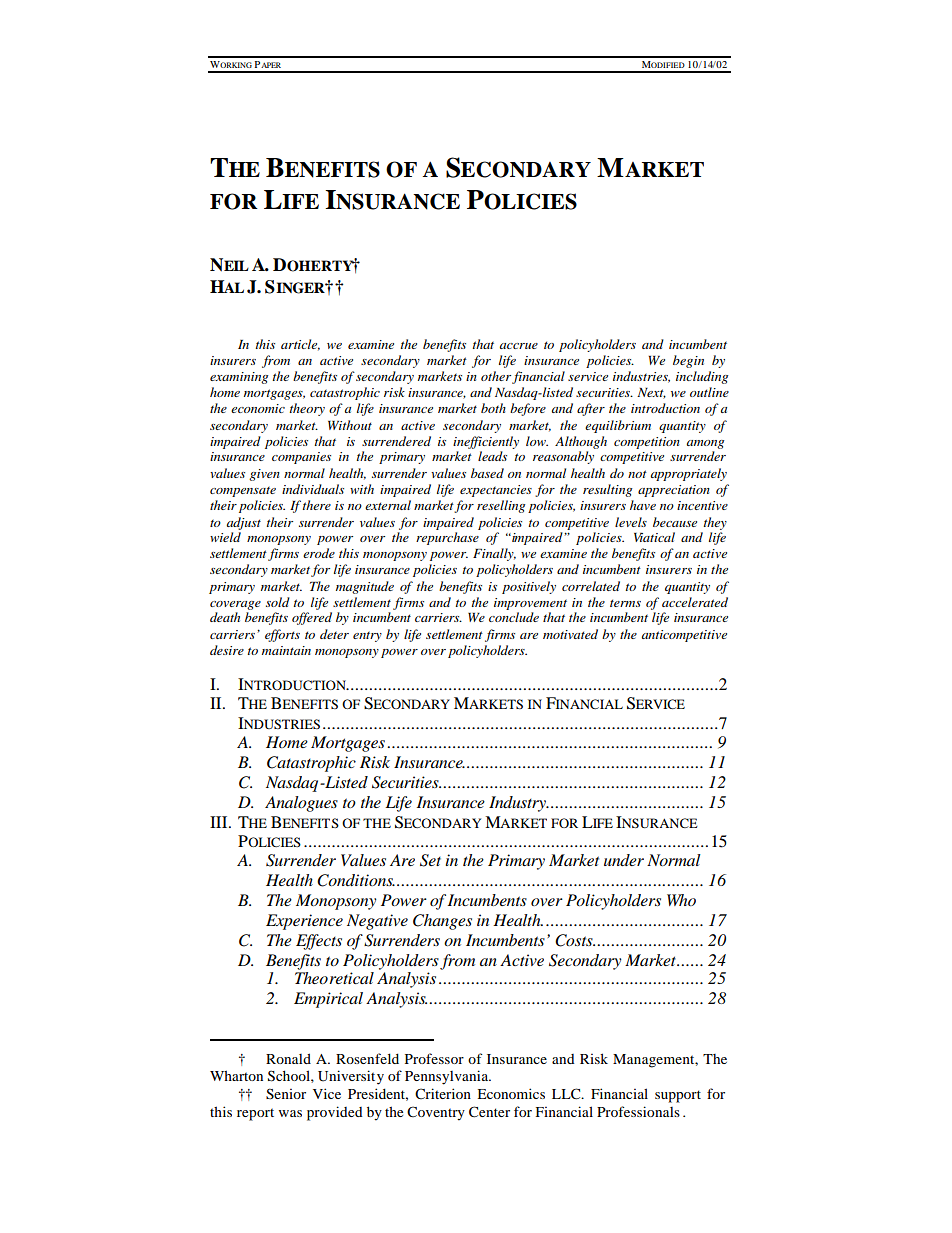 The width and height of the document is (952, 1233). What do you see at coordinates (301, 804) in the document?
I see `Analogues` at bounding box center [301, 804].
